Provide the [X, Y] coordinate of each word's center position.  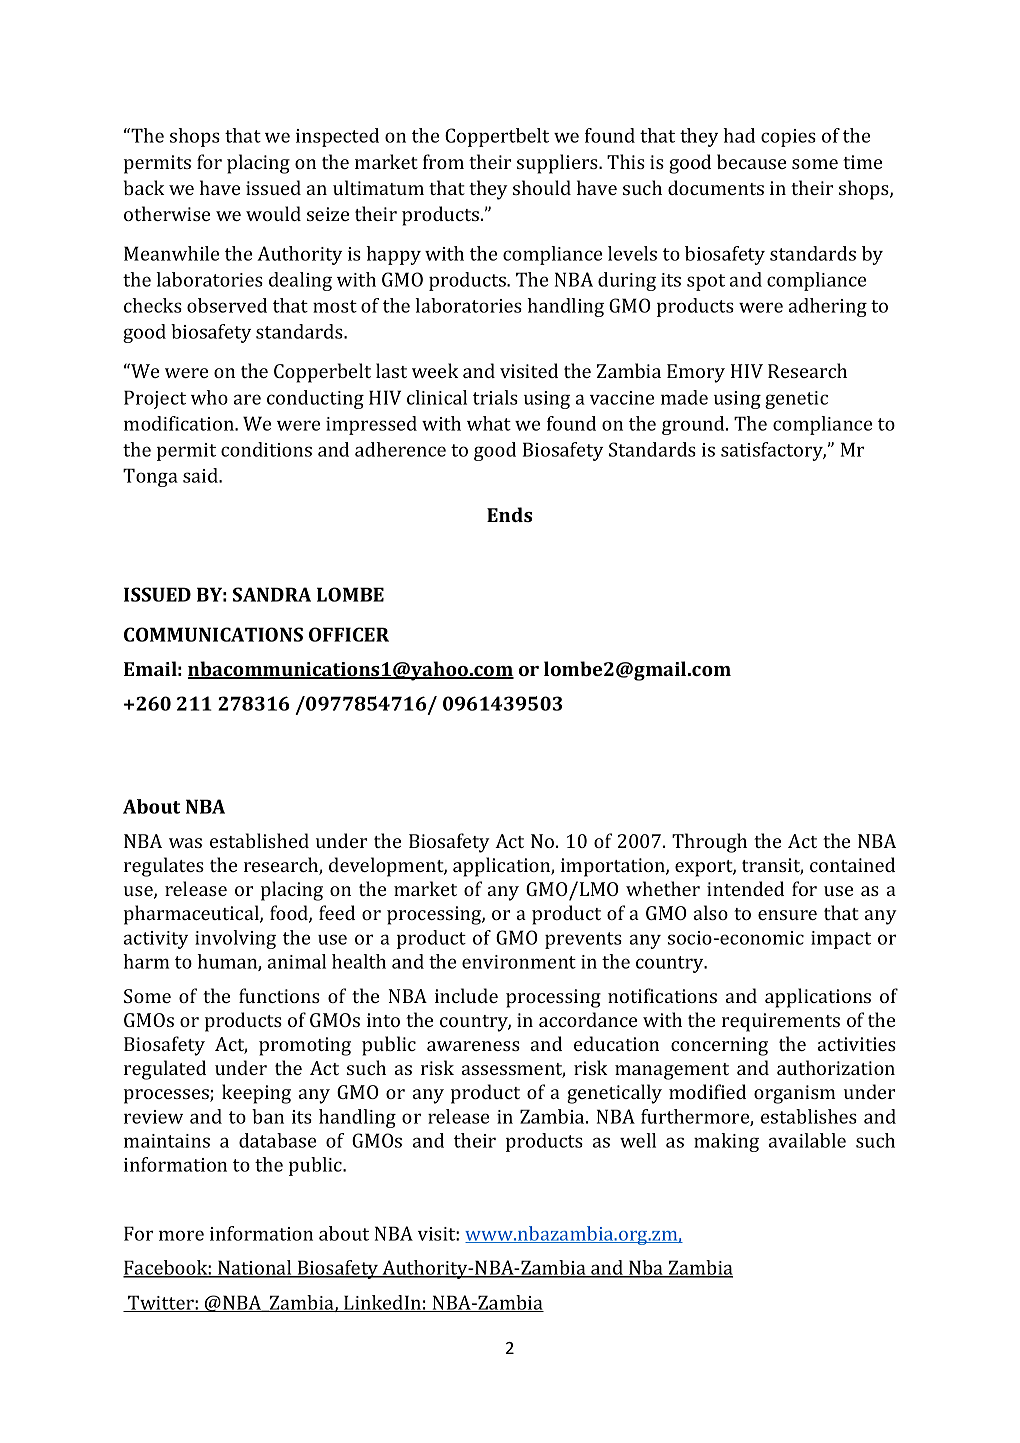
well [638, 1140]
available [807, 1140]
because [751, 161]
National [255, 1269]
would [273, 213]
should [542, 187]
